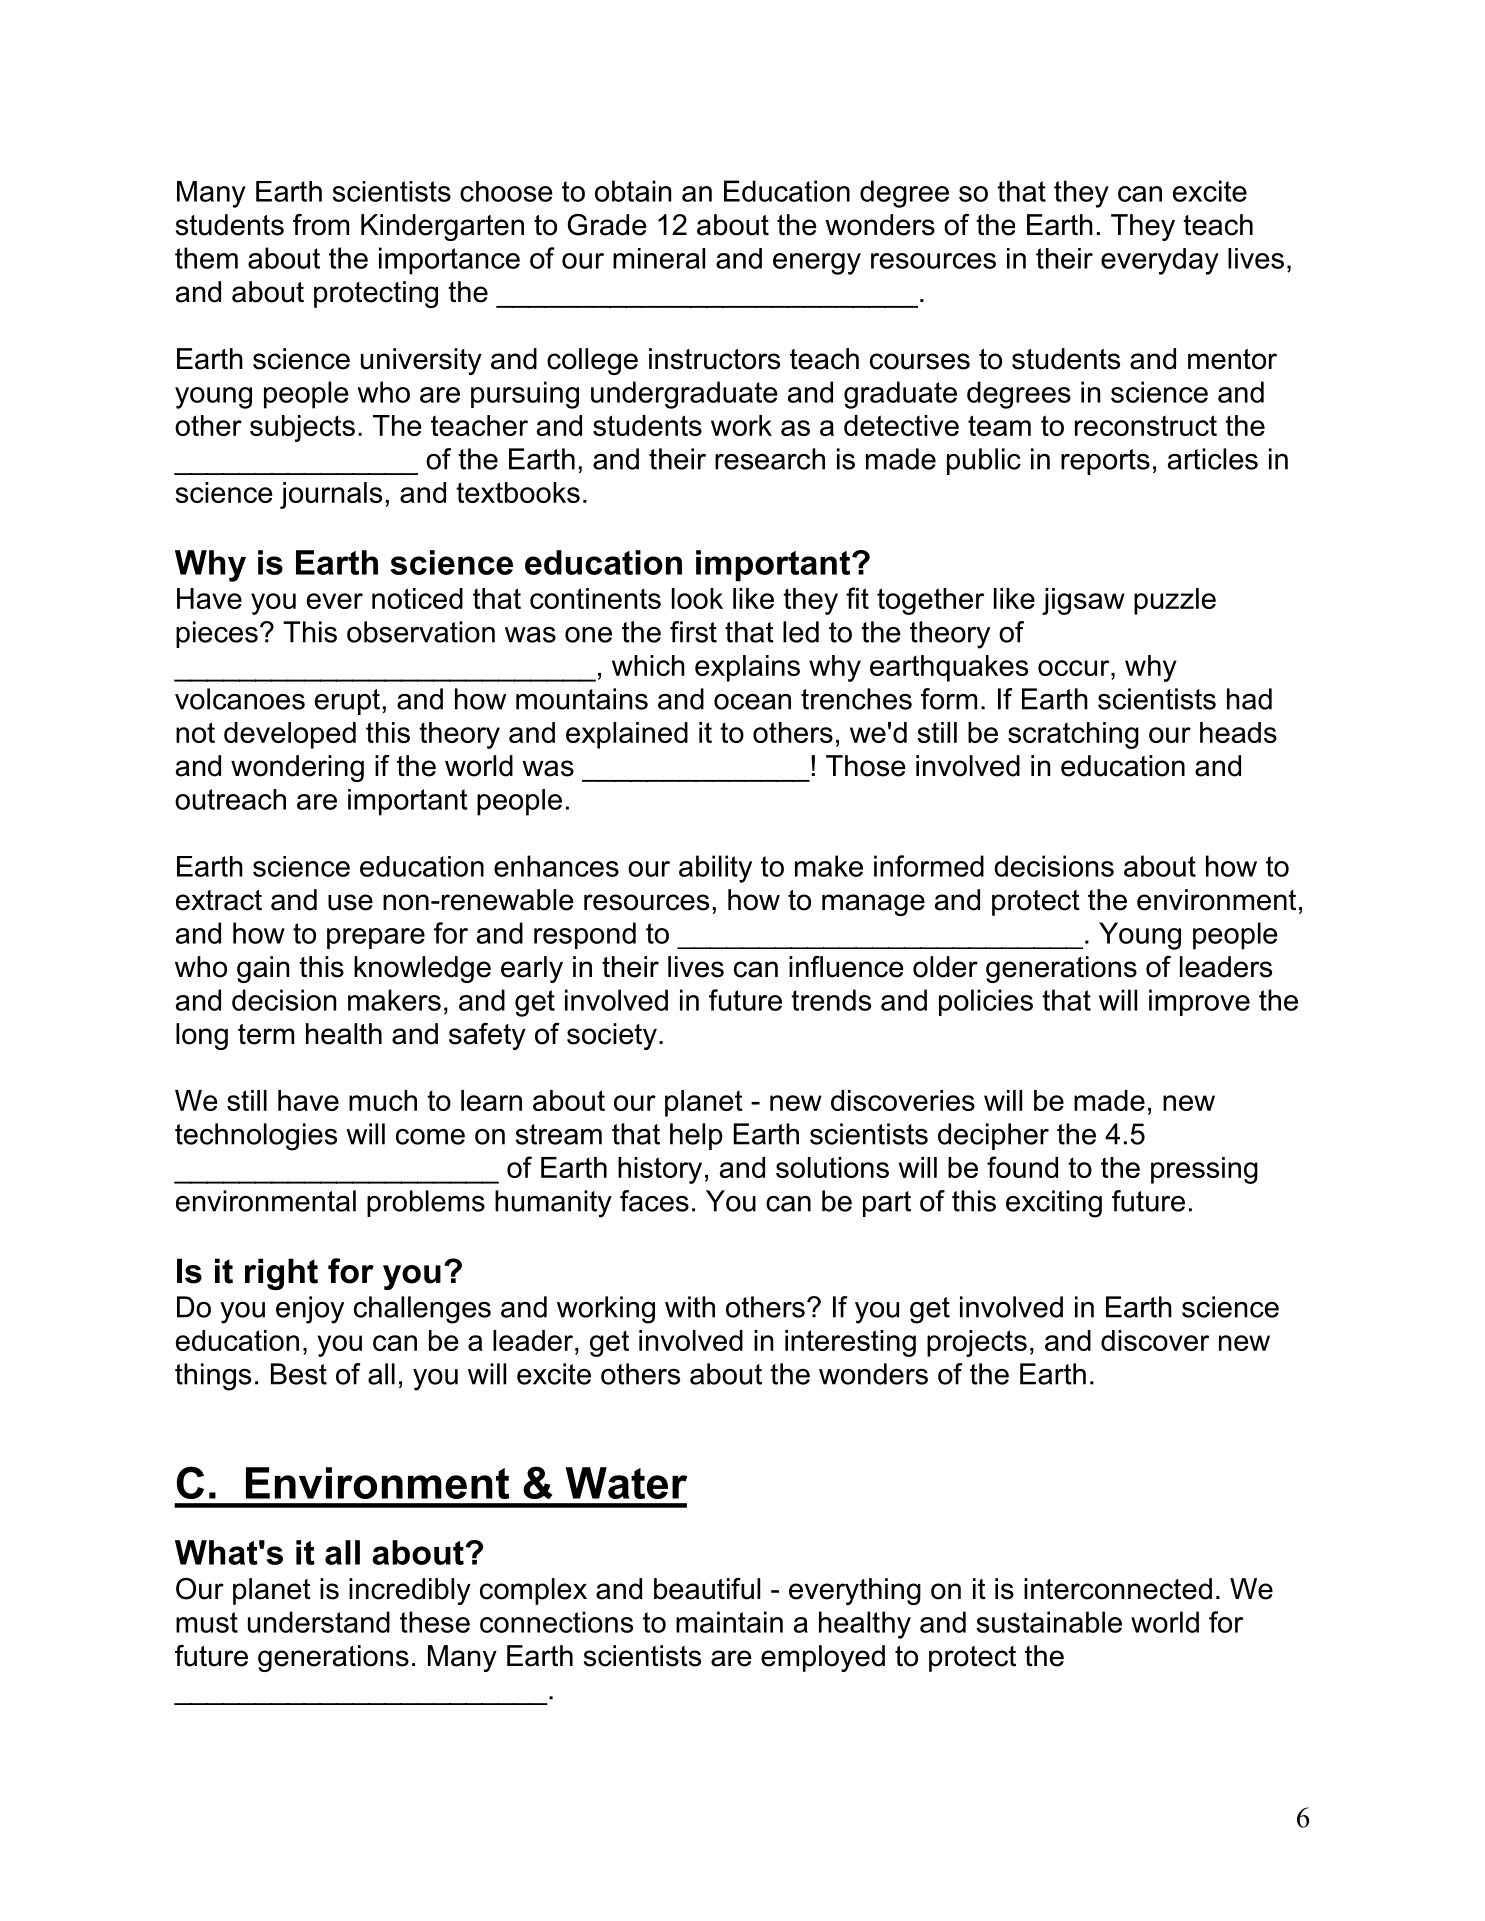  Describe the element at coordinates (1054, 1204) in the page. I see `exciting` at that location.
